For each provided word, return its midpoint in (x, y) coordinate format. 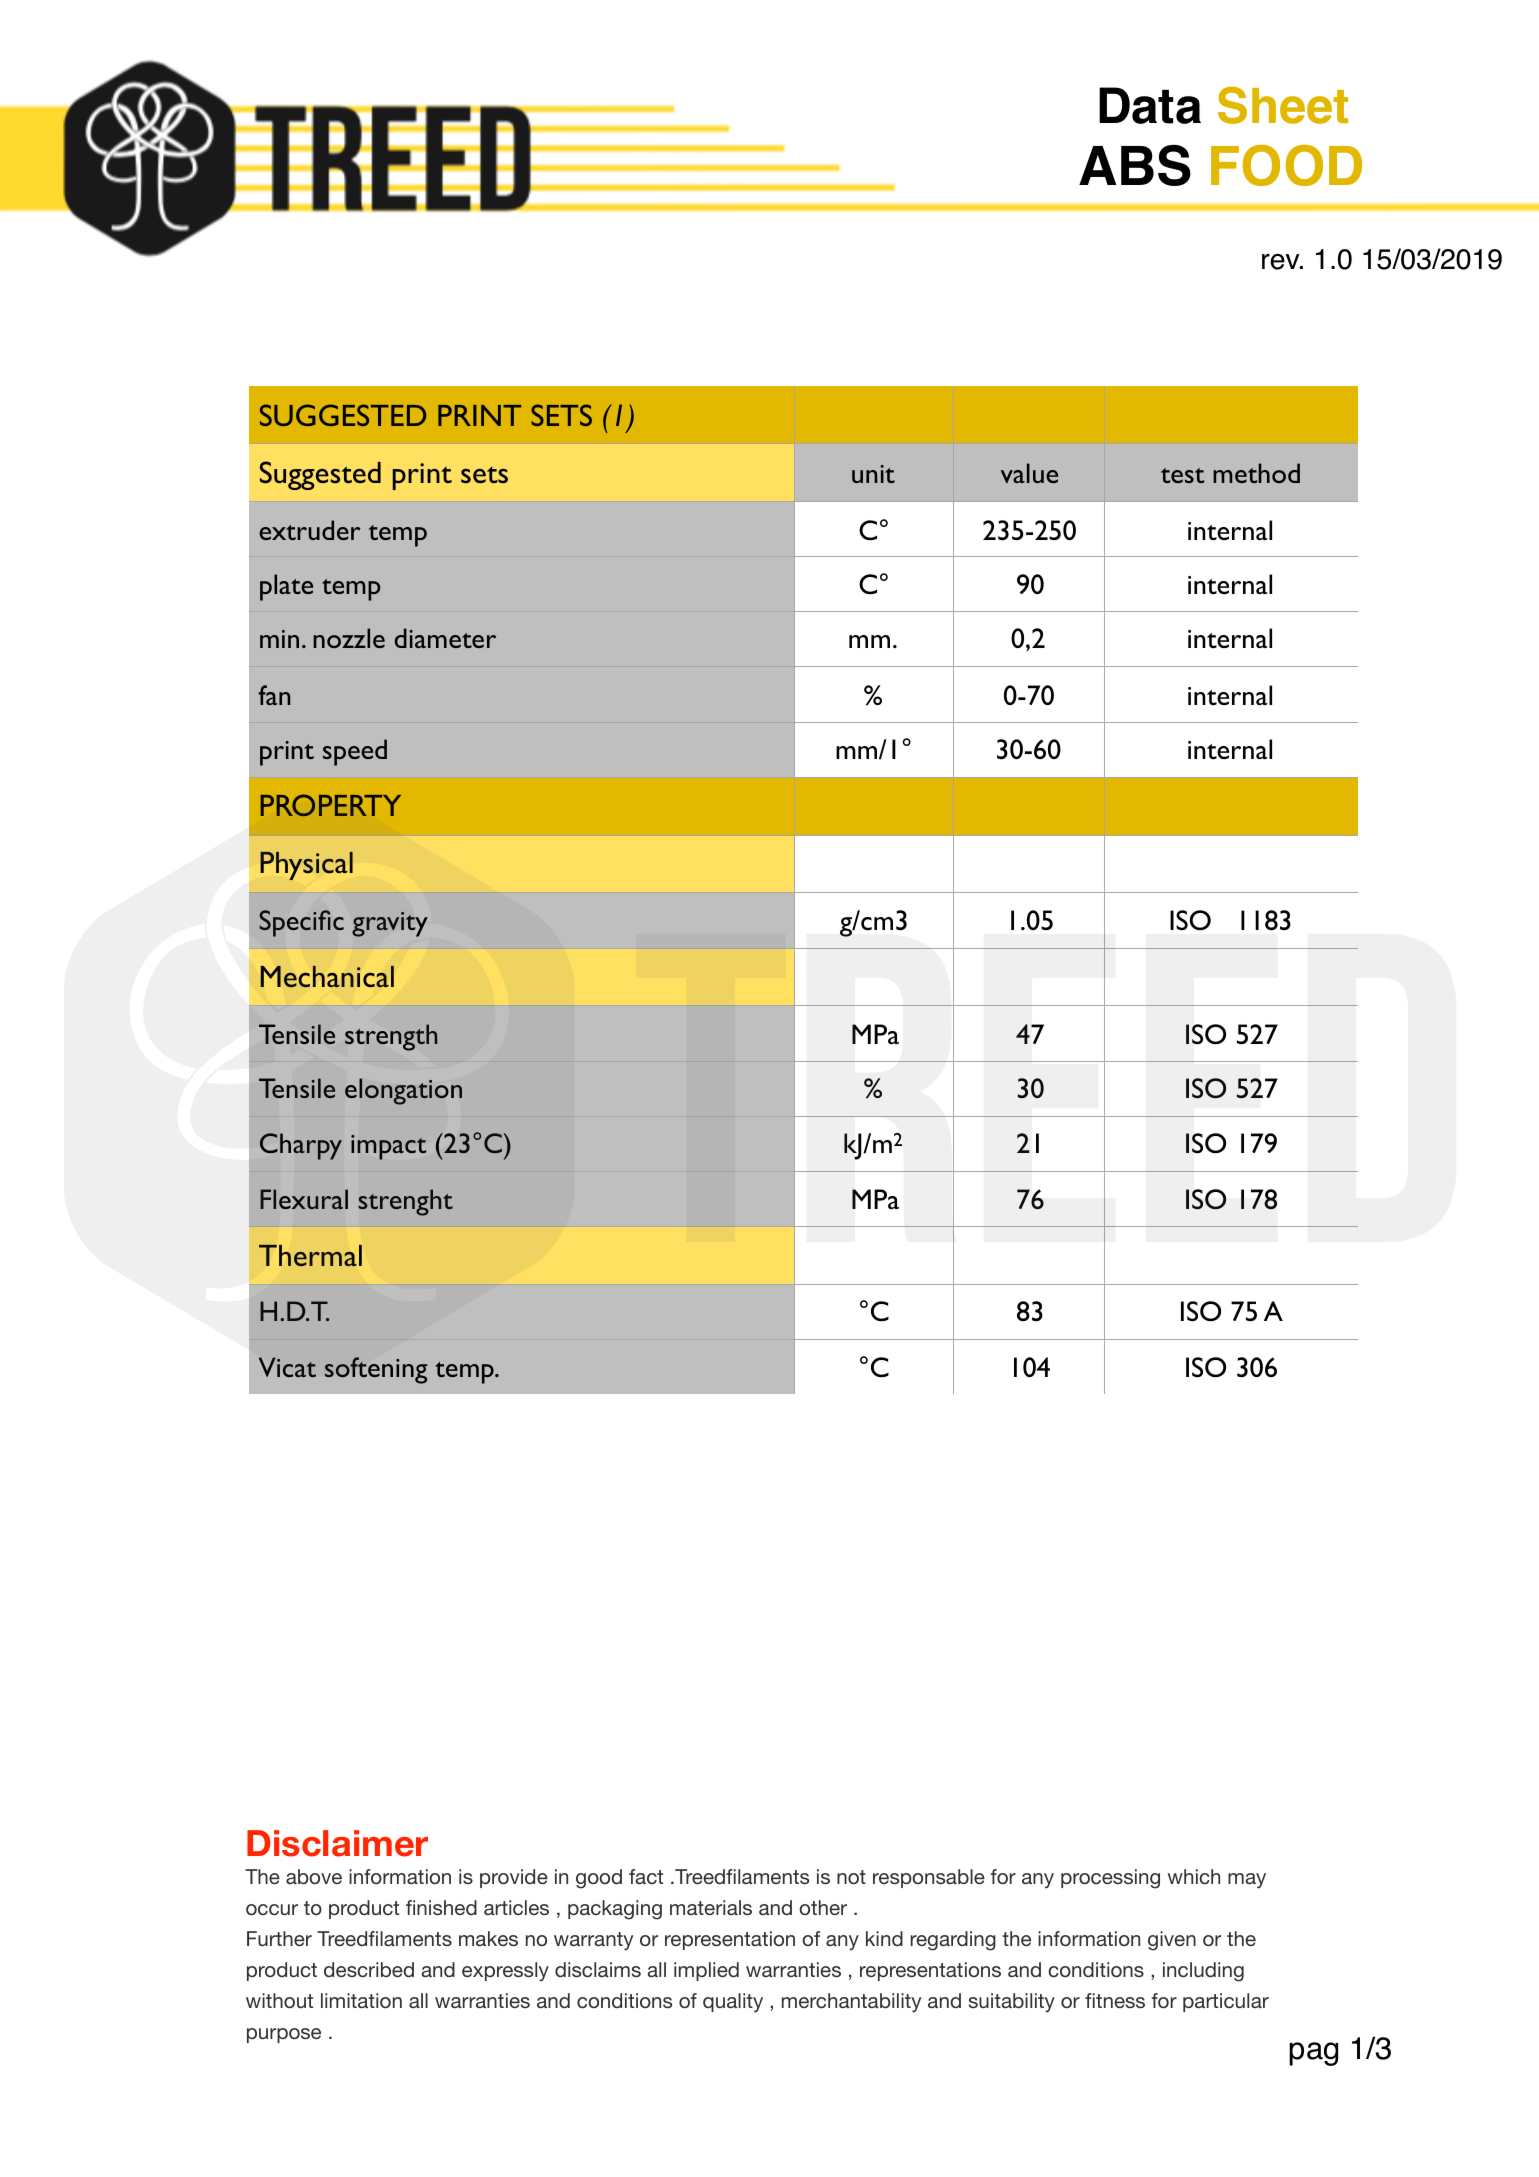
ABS (1135, 165)
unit (873, 474)
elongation (403, 1091)
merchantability (851, 2003)
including (1203, 1972)
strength (391, 1037)
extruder (310, 530)
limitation (361, 2000)
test (1182, 475)
